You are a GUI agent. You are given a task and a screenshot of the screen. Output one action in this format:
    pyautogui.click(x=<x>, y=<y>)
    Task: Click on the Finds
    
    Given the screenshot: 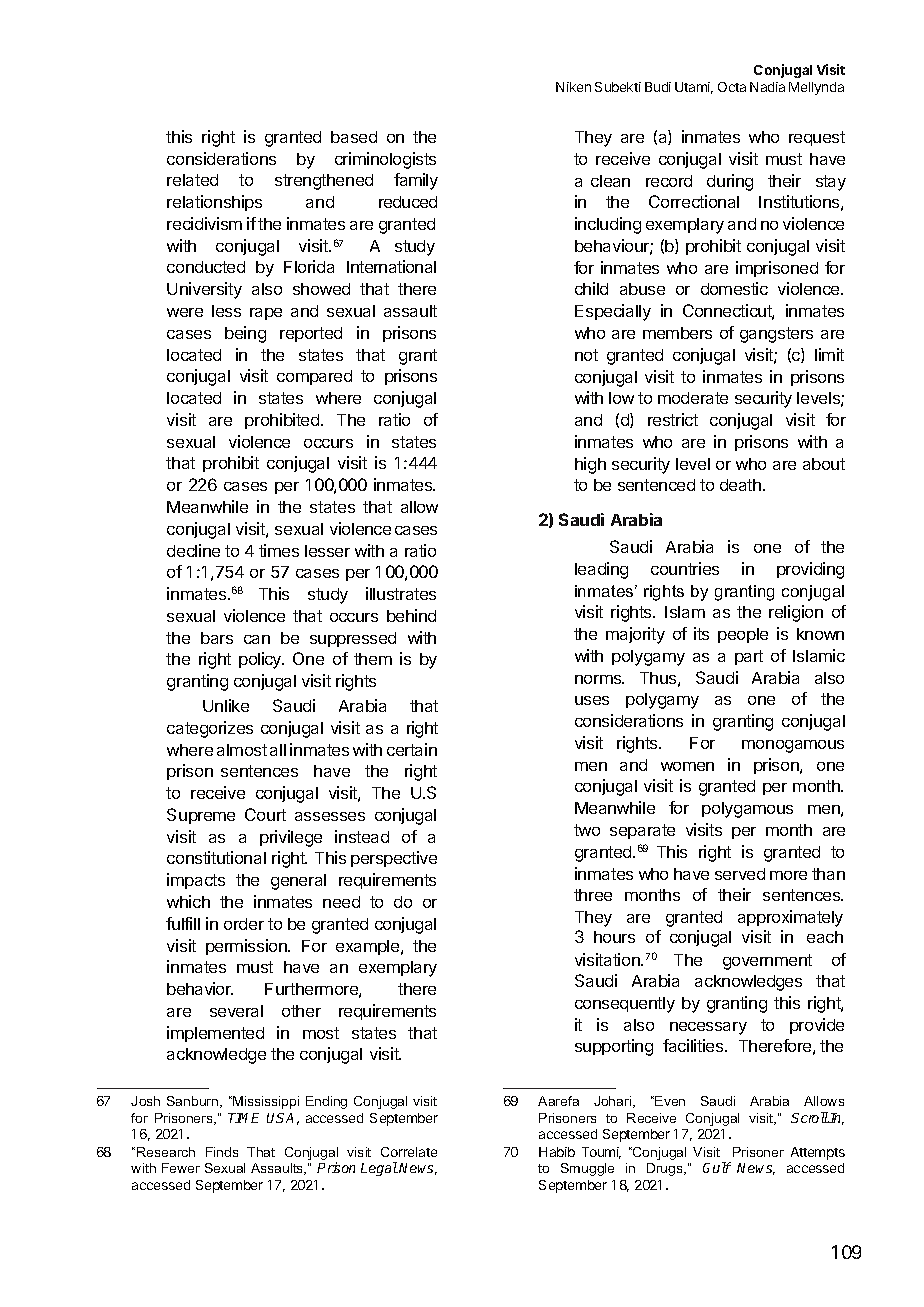 What is the action you would take?
    pyautogui.click(x=222, y=1152)
